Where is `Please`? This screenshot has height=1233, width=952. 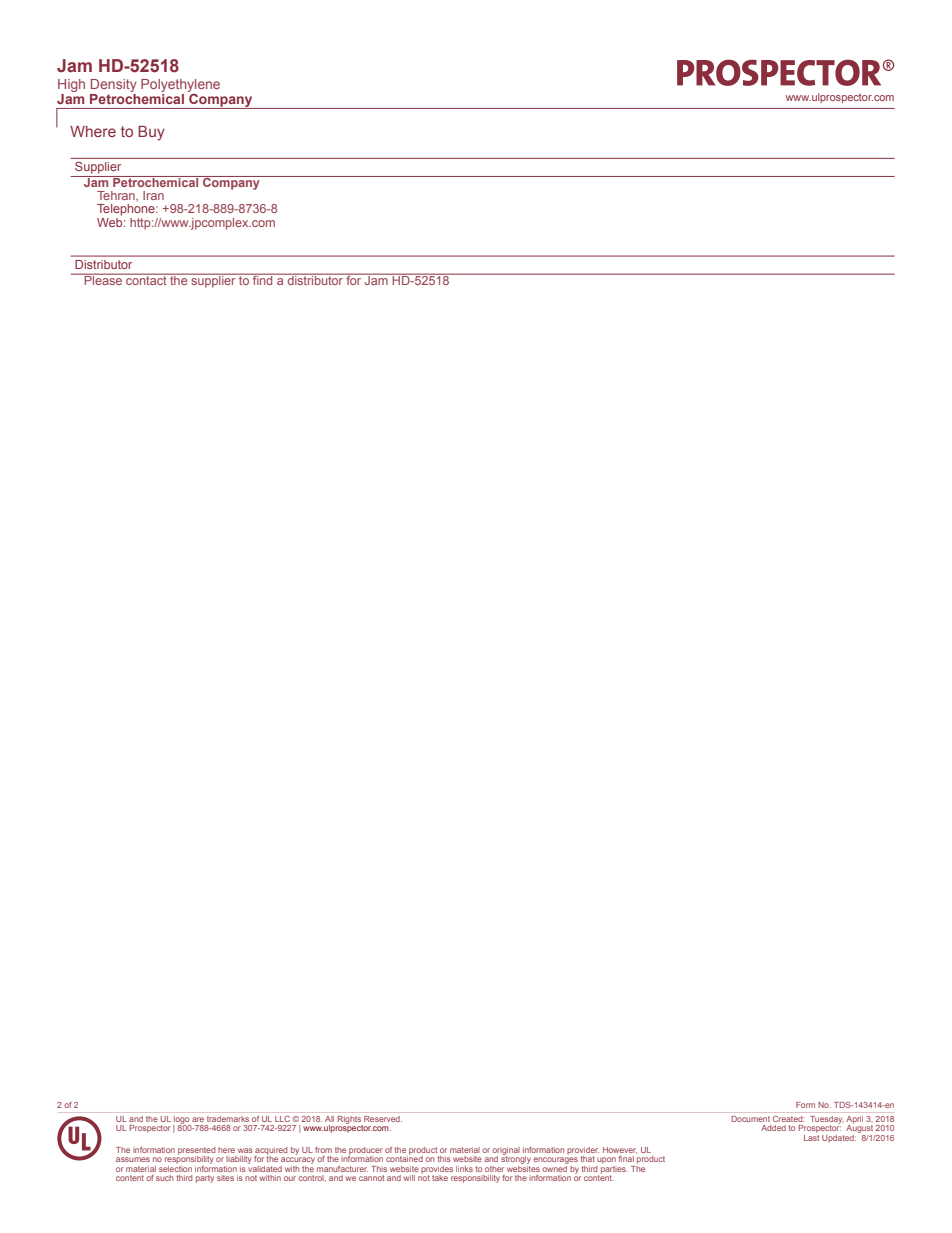 Please is located at coordinates (103, 279).
